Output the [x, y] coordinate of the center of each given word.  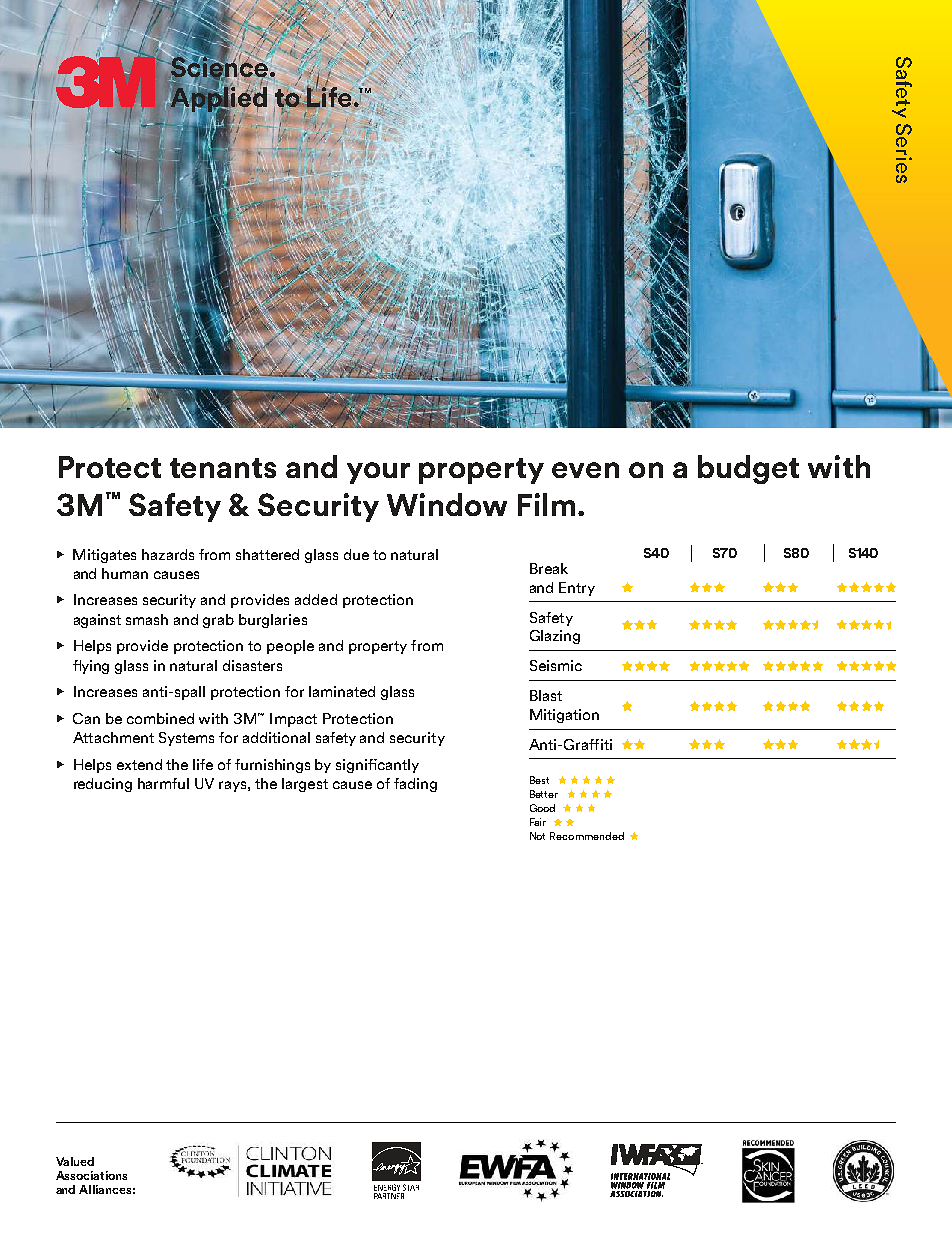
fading [415, 785]
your [378, 473]
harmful [163, 783]
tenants [223, 468]
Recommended [587, 836]
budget [748, 469]
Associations [91, 1175]
